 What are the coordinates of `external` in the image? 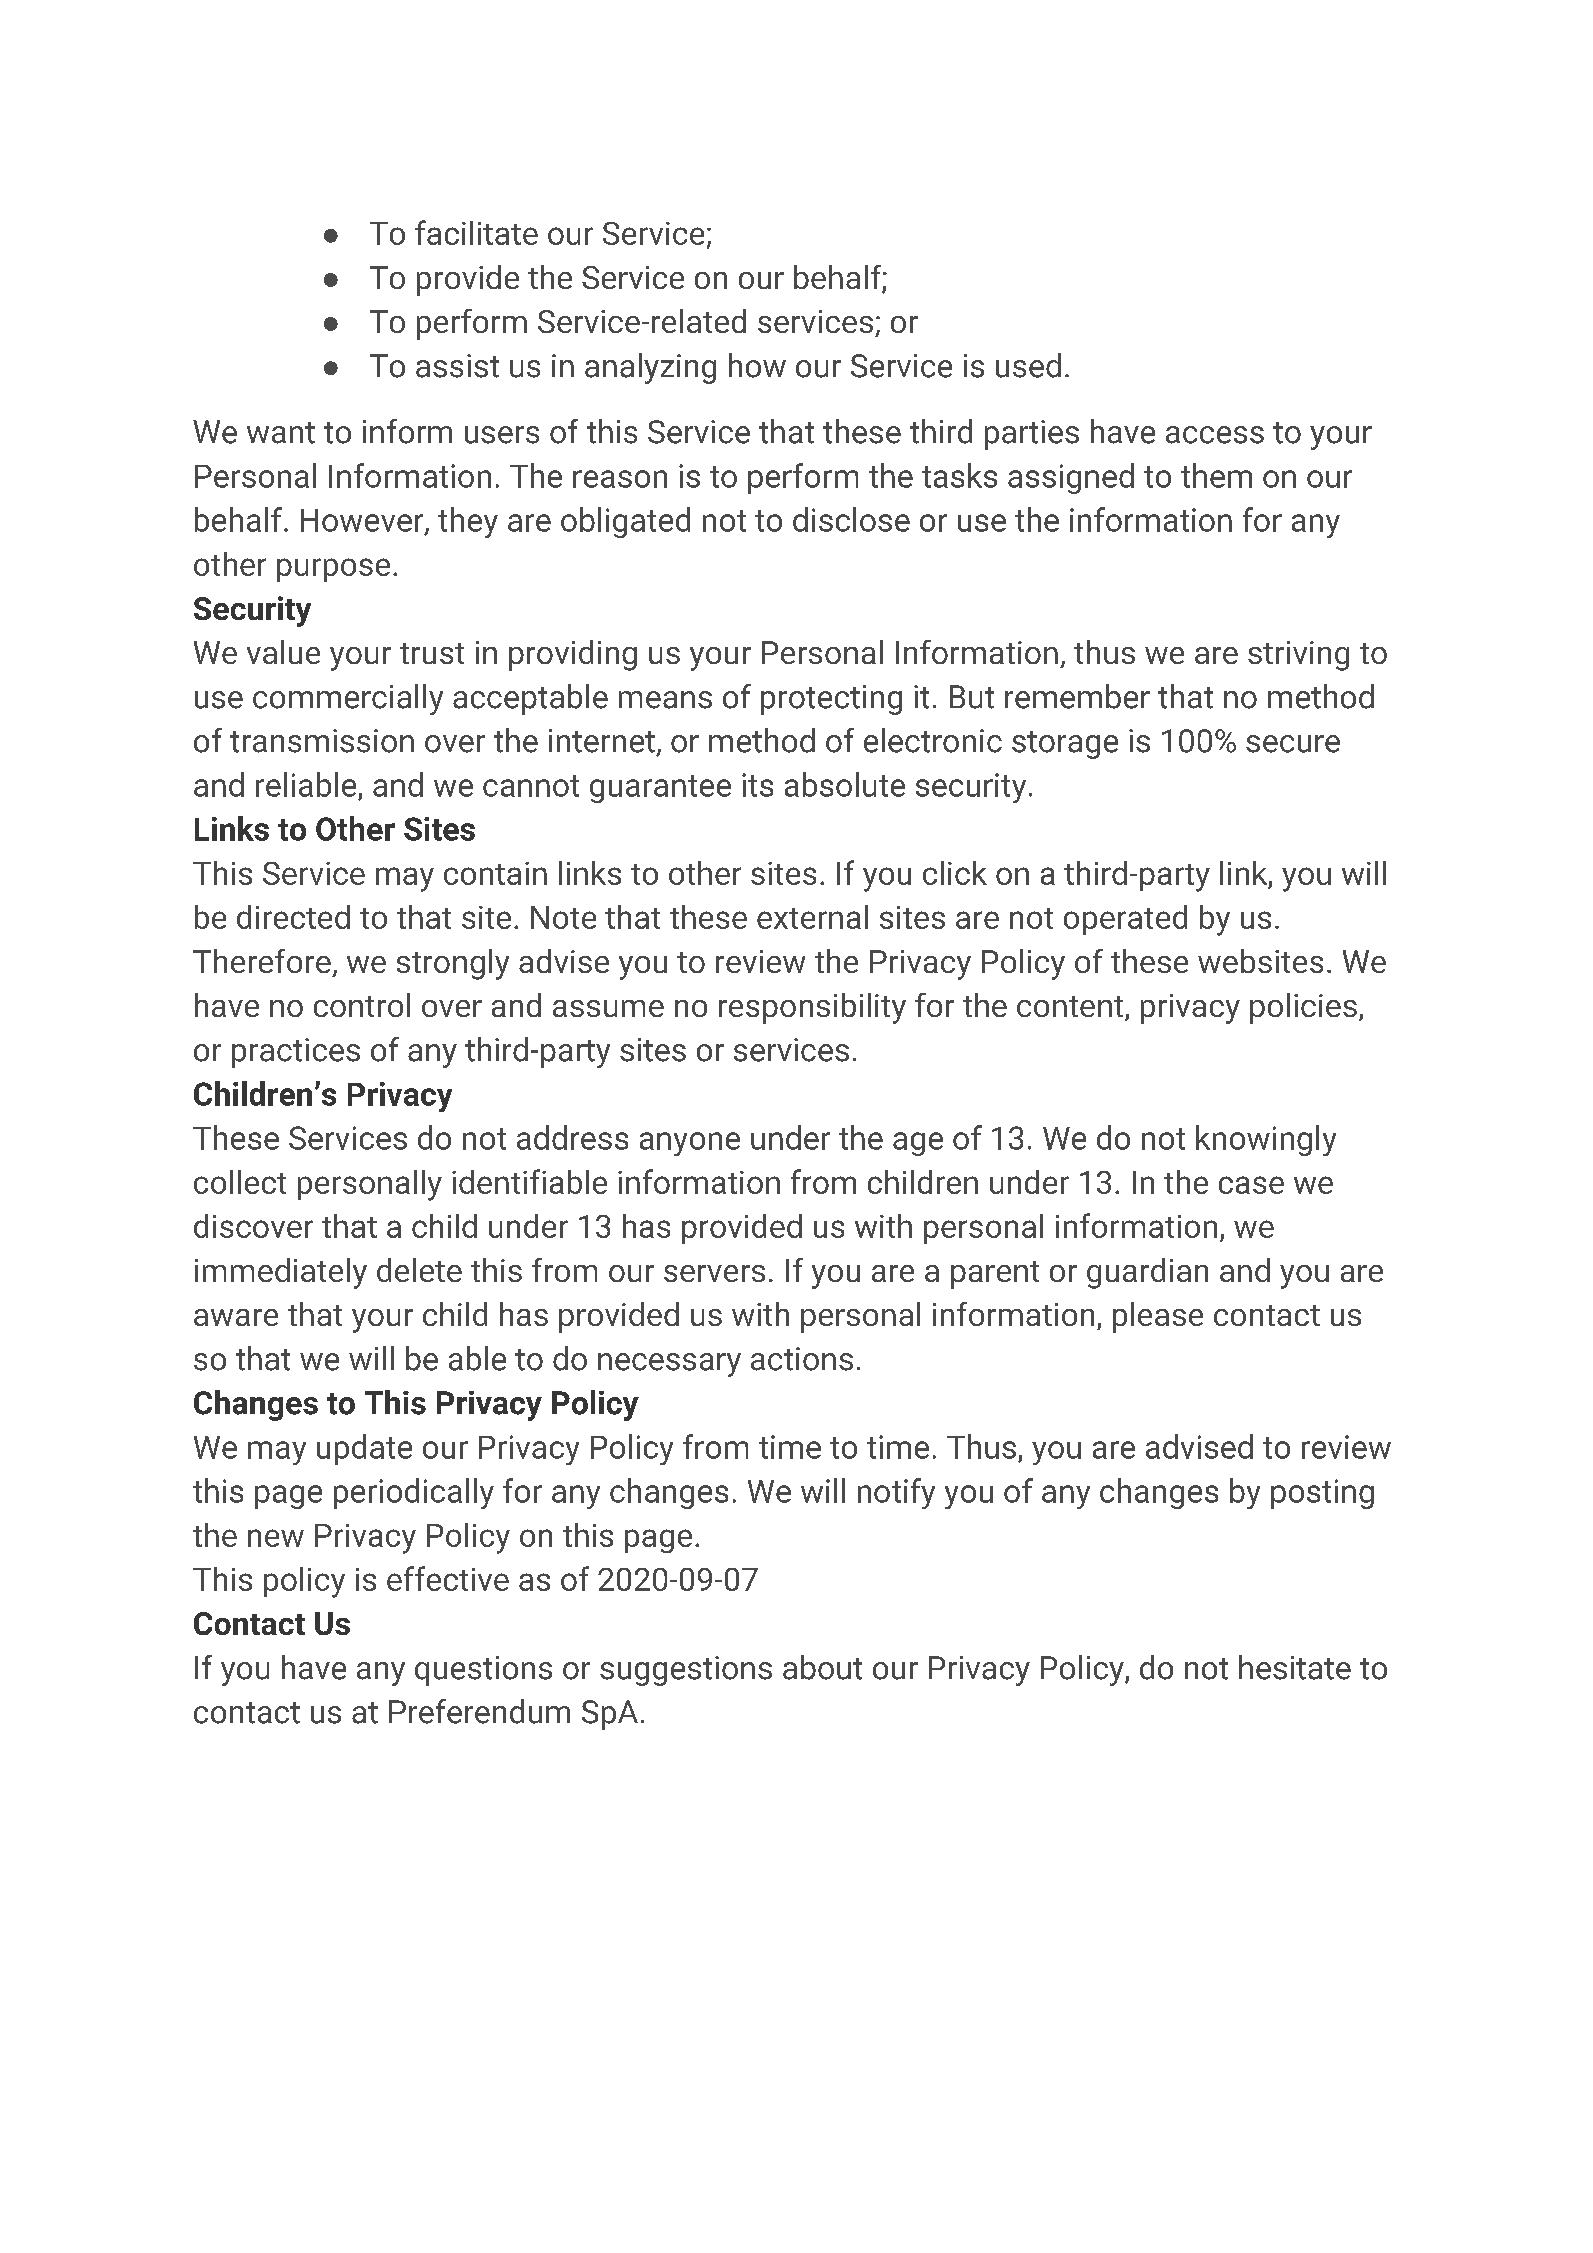 It's located at (812, 917).
